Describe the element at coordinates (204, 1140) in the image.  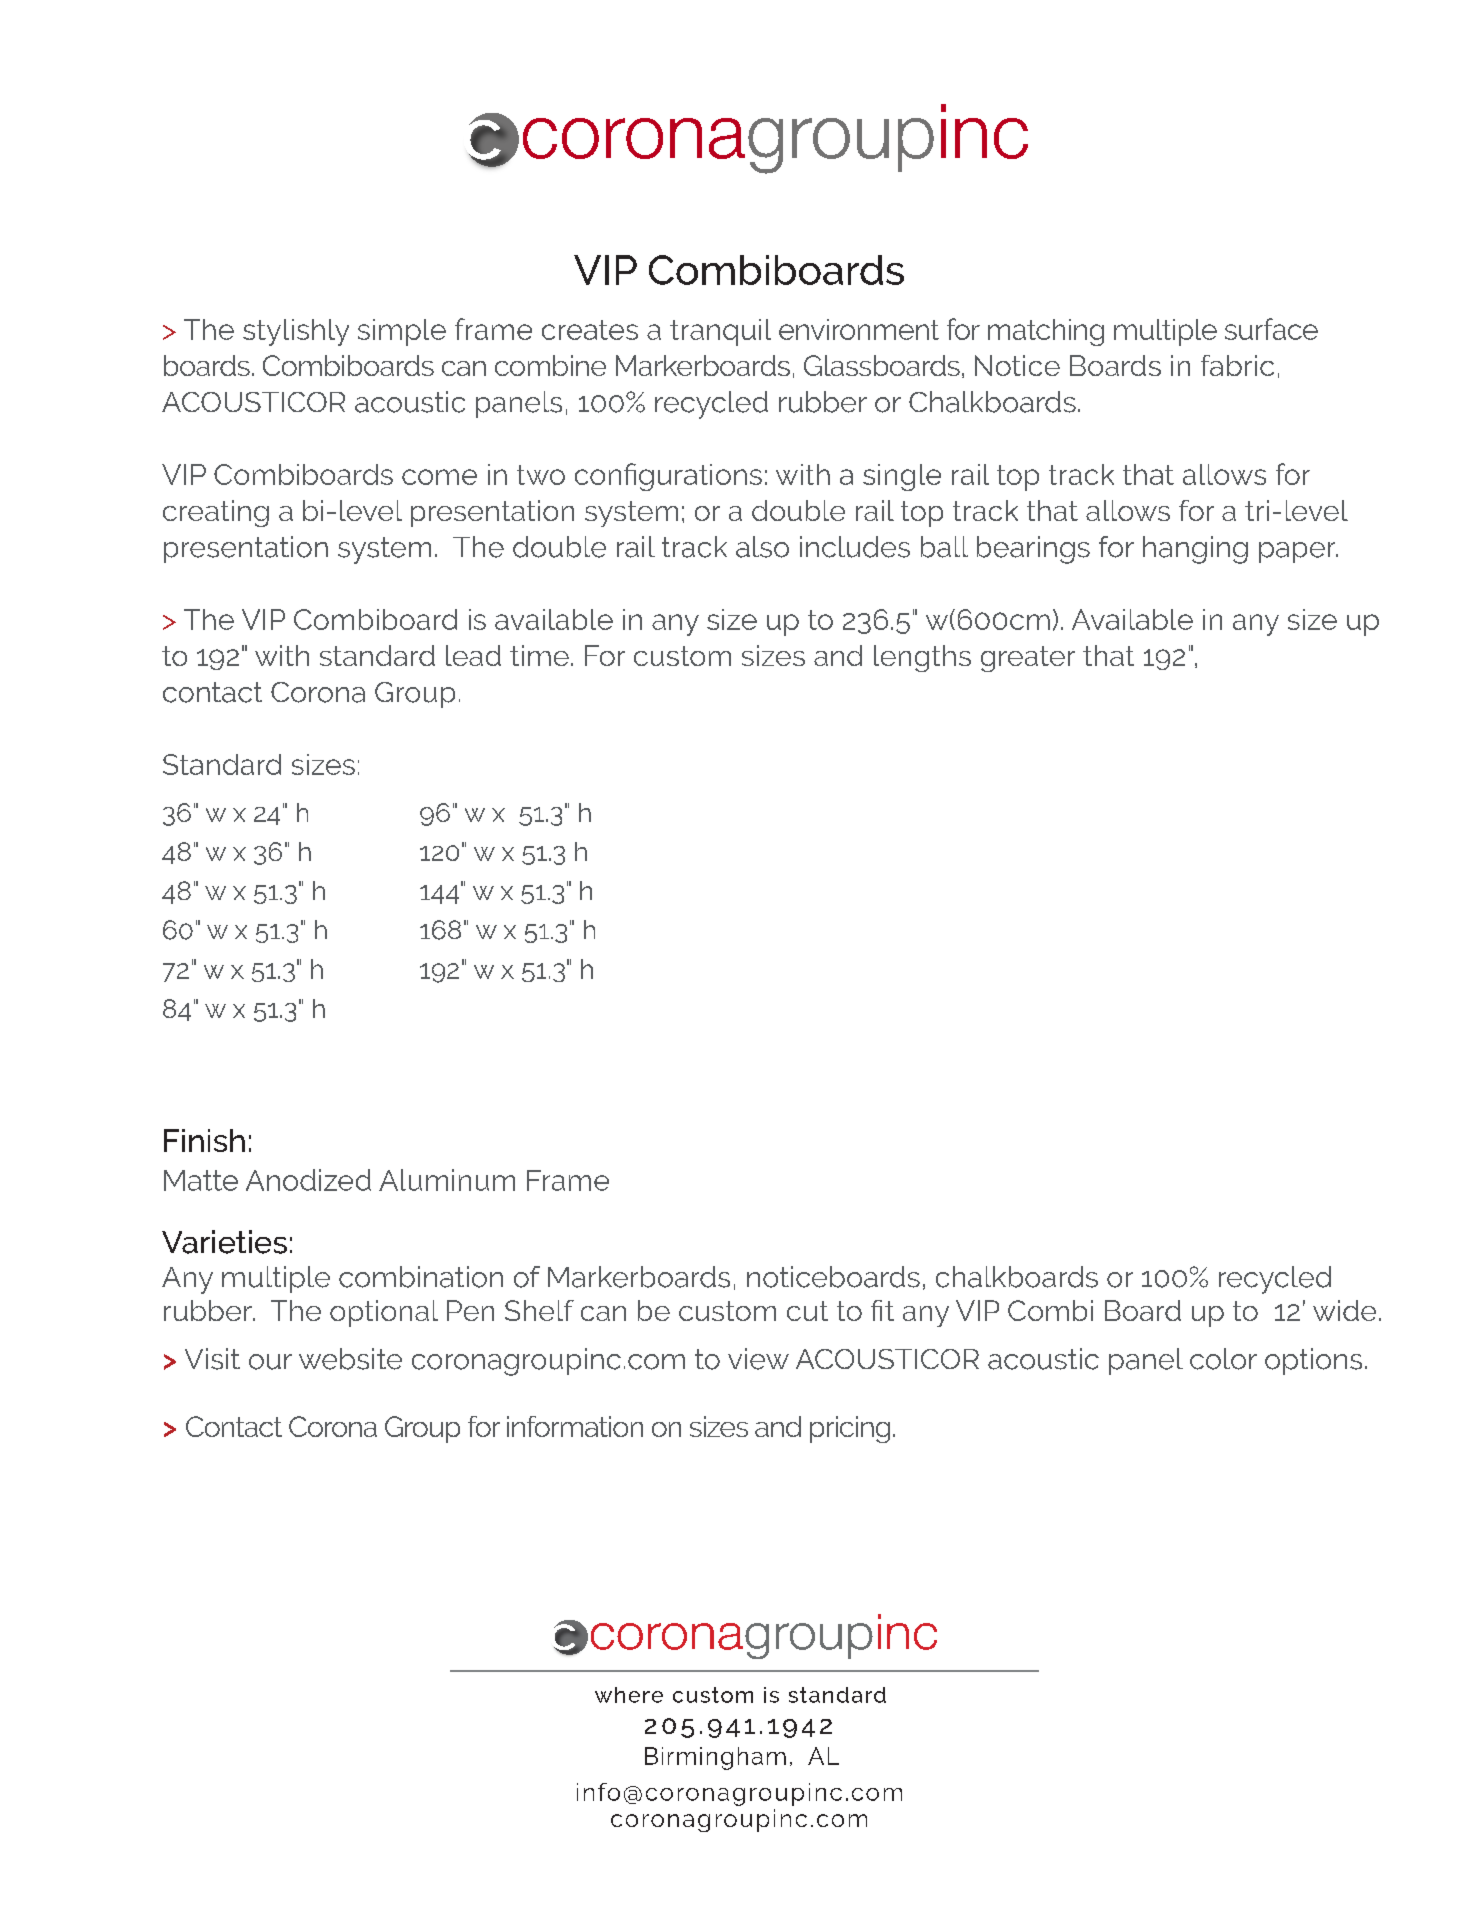
I see `Finish` at that location.
